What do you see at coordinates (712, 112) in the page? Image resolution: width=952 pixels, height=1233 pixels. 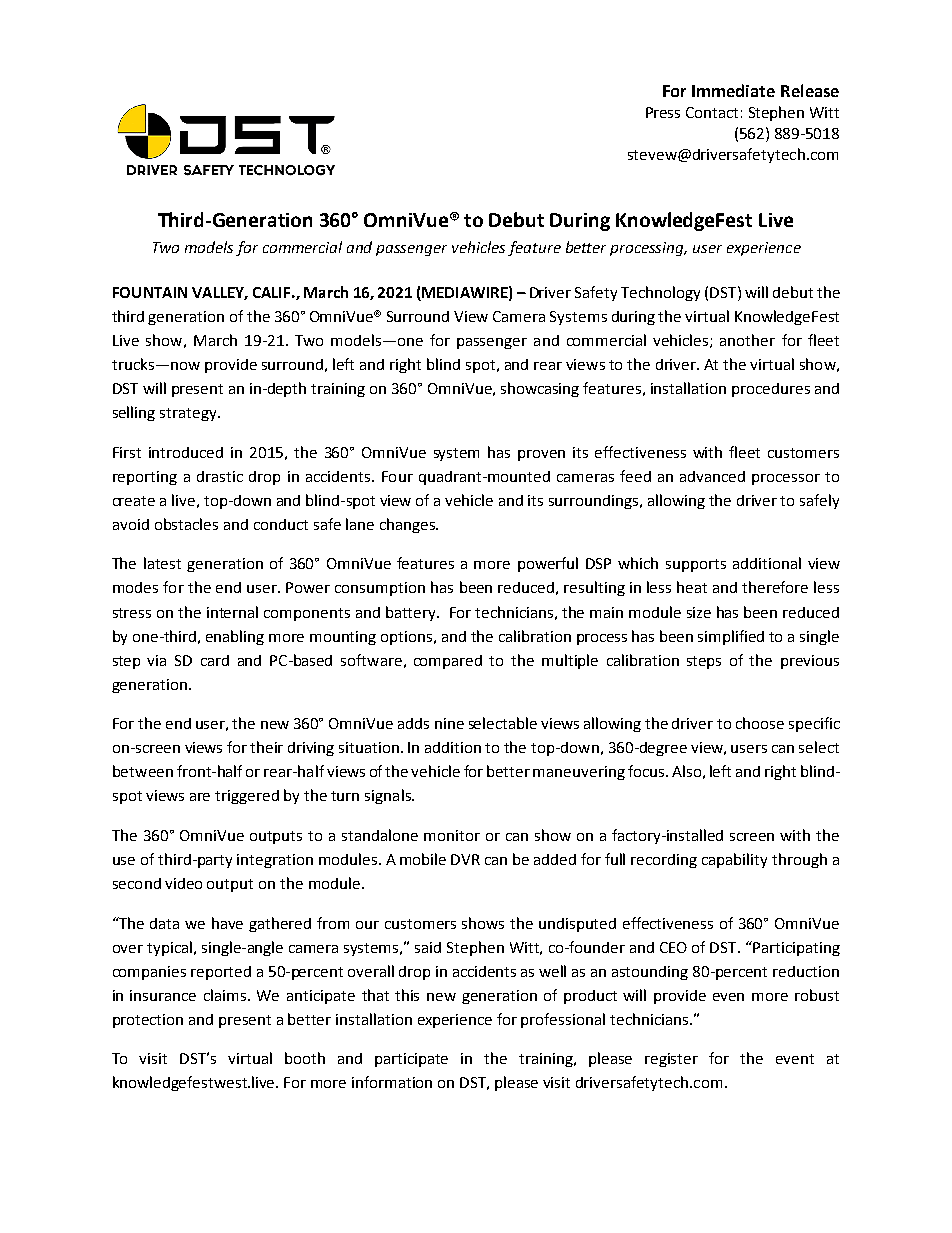 I see `Contact` at bounding box center [712, 112].
